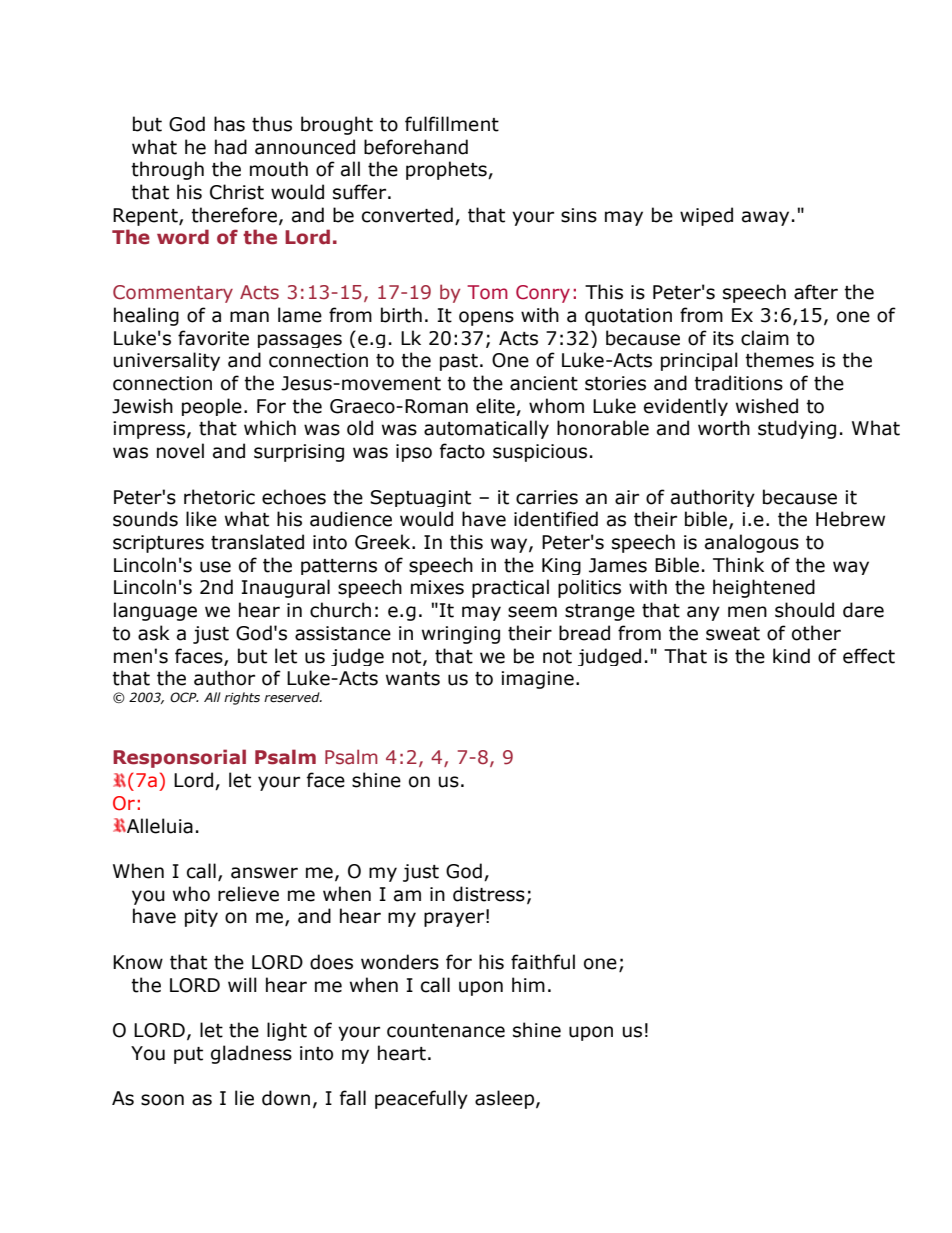 This screenshot has width=952, height=1233. I want to click on gladness, so click(251, 1054).
